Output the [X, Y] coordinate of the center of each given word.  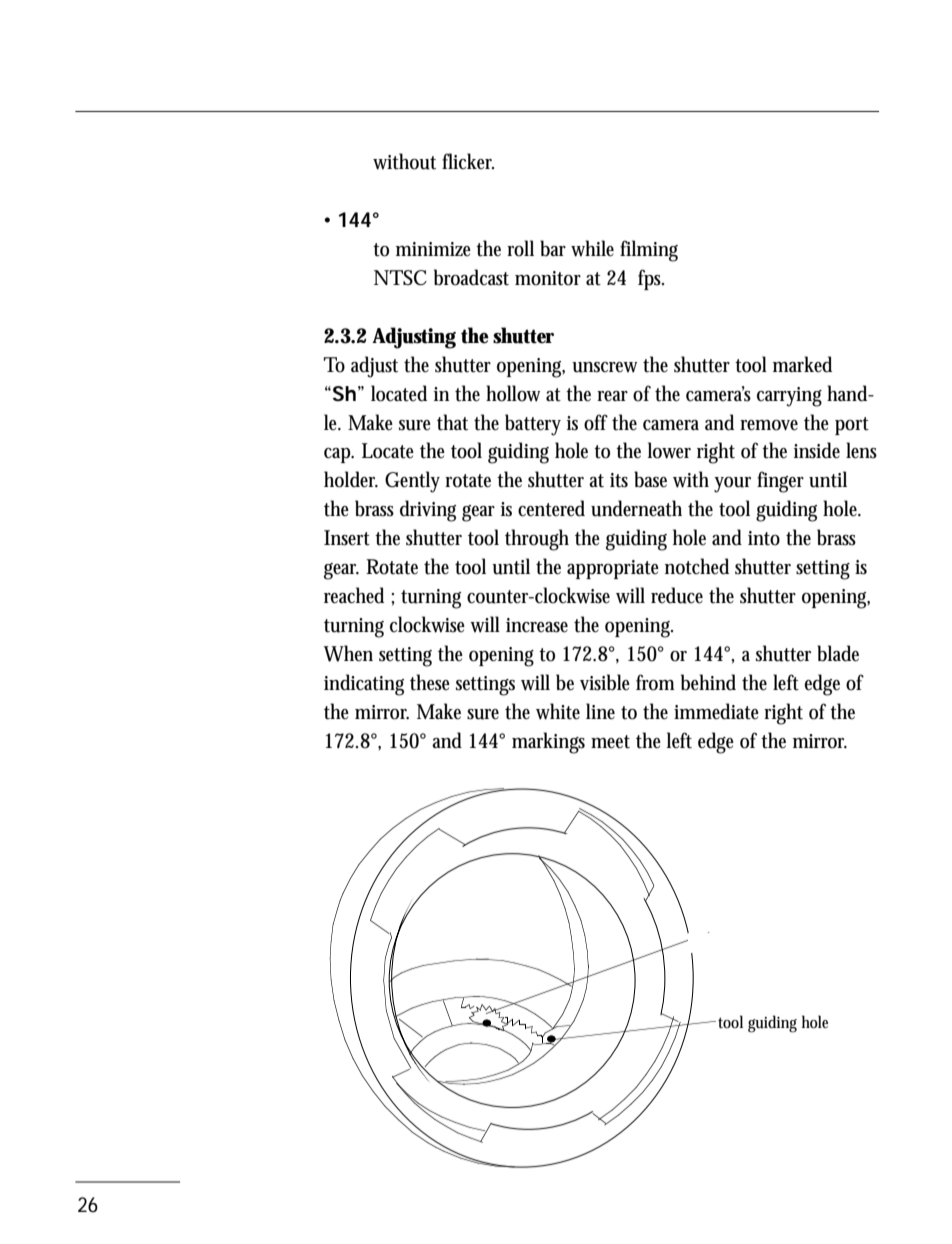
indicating [364, 685]
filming [649, 251]
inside [817, 450]
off [596, 422]
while [592, 248]
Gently [412, 482]
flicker [468, 161]
